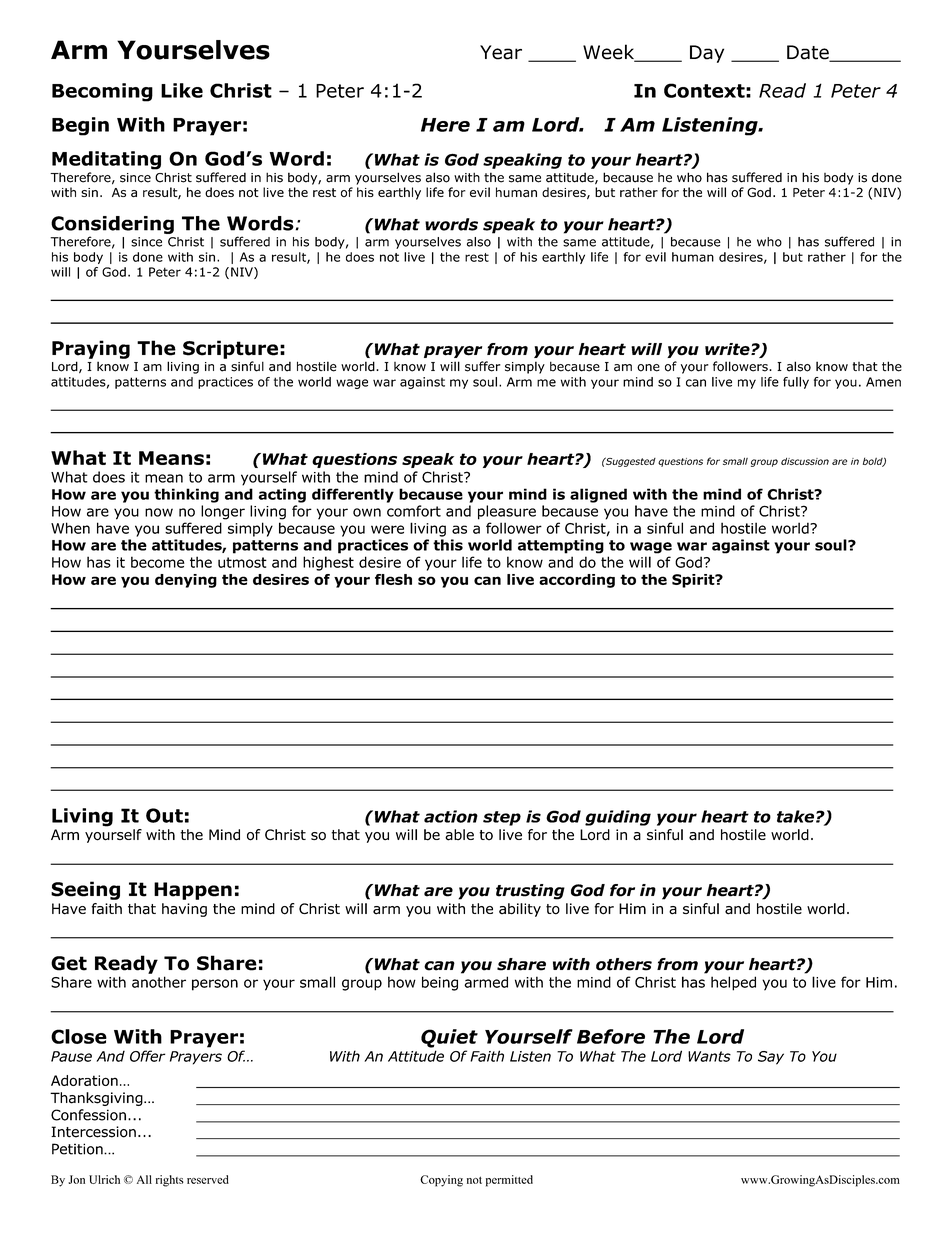 This document has height=1233, width=952. What do you see at coordinates (707, 54) in the document?
I see `Day` at bounding box center [707, 54].
